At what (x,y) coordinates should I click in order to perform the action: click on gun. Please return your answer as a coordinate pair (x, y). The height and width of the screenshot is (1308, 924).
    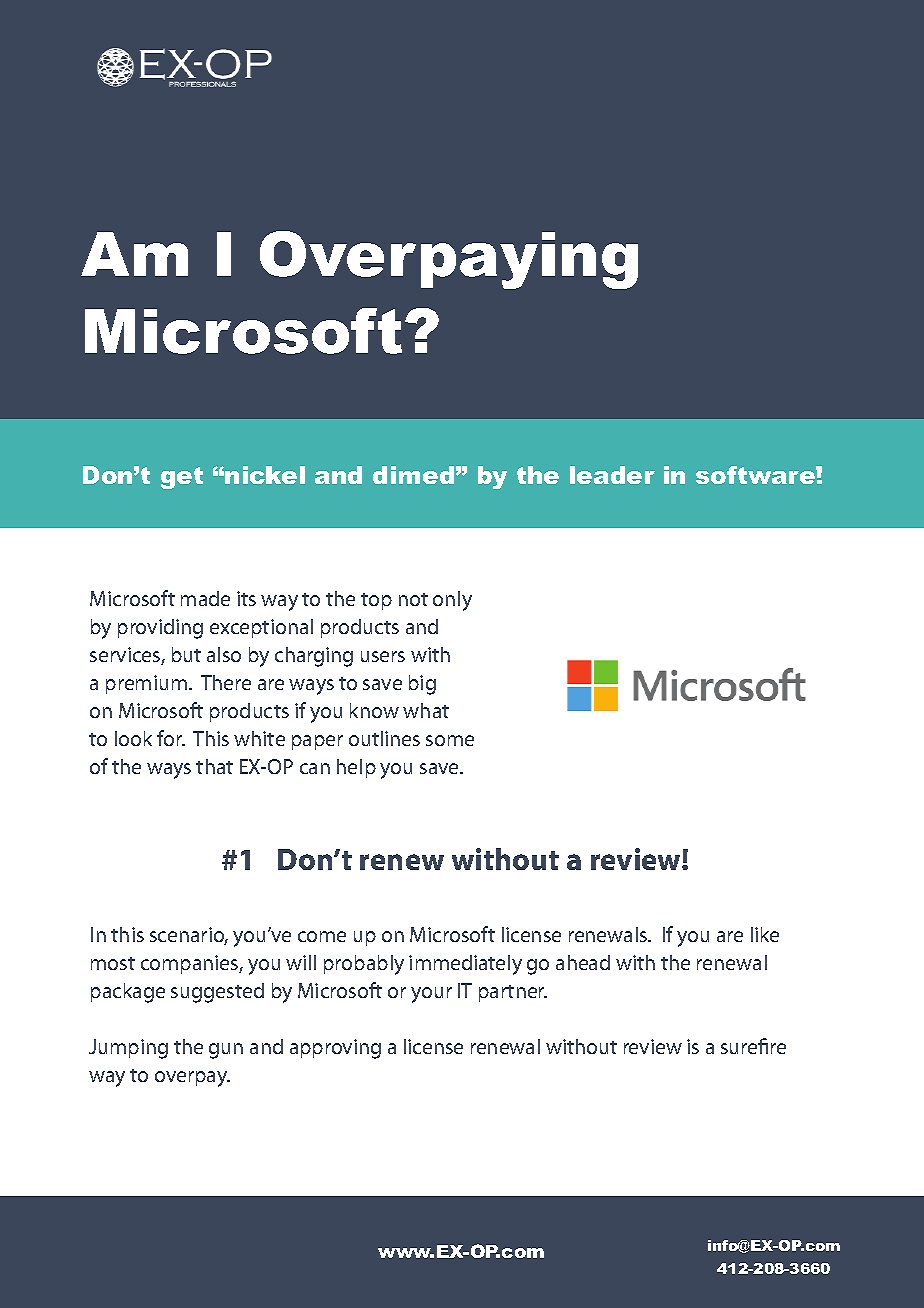
    Looking at the image, I should click on (226, 1051).
